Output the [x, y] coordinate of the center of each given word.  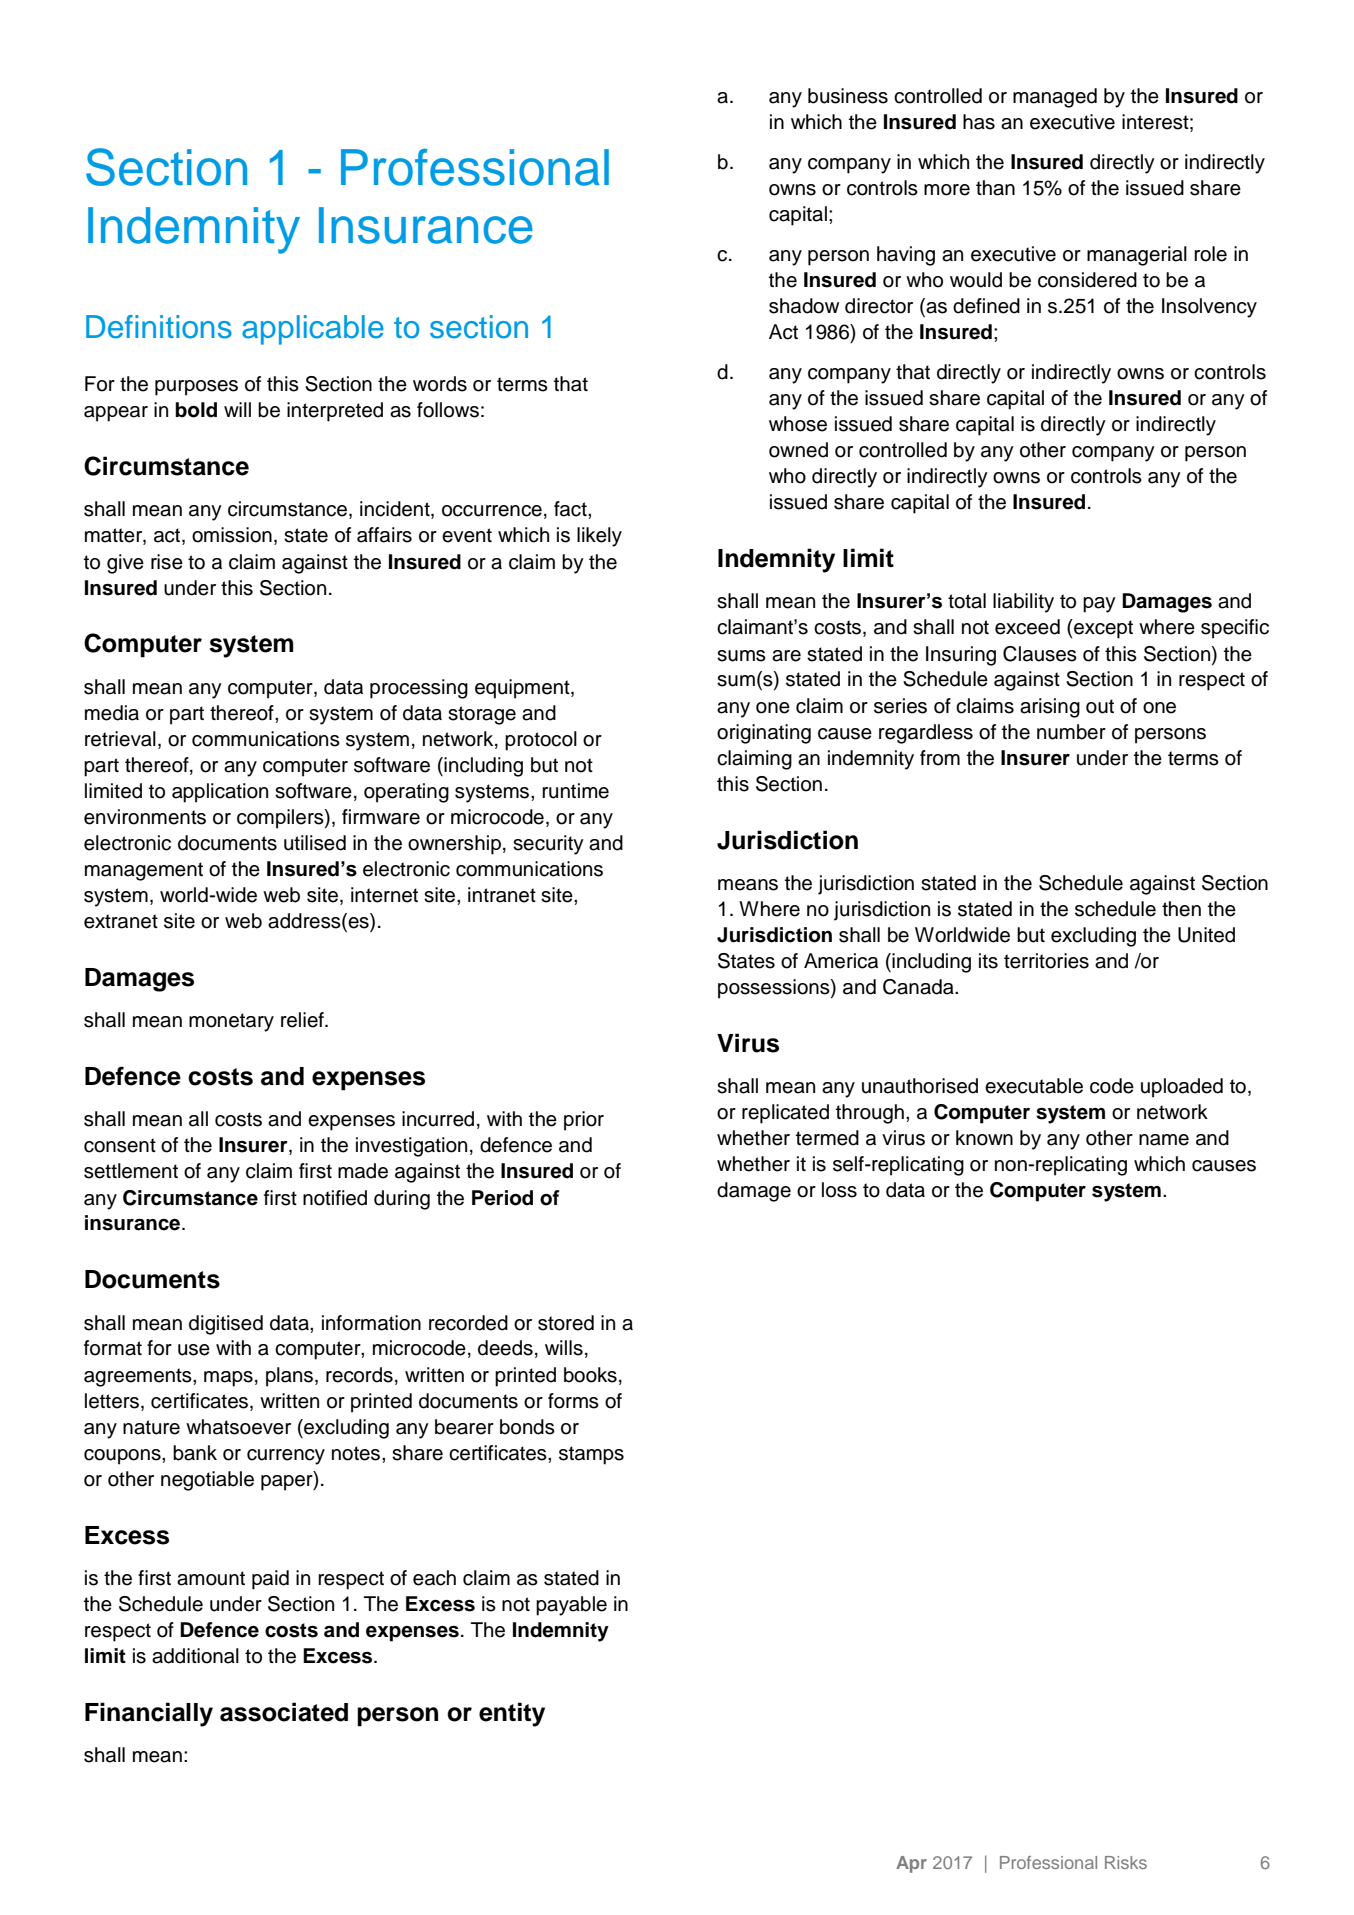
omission [232, 535]
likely [599, 537]
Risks [1126, 1862]
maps [228, 1379]
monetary [231, 1022]
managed [1055, 98]
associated [284, 1712]
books [590, 1375]
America [841, 961]
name [1164, 1140]
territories [1046, 961]
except [1102, 629]
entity [512, 1714]
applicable [313, 330]
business [848, 96]
